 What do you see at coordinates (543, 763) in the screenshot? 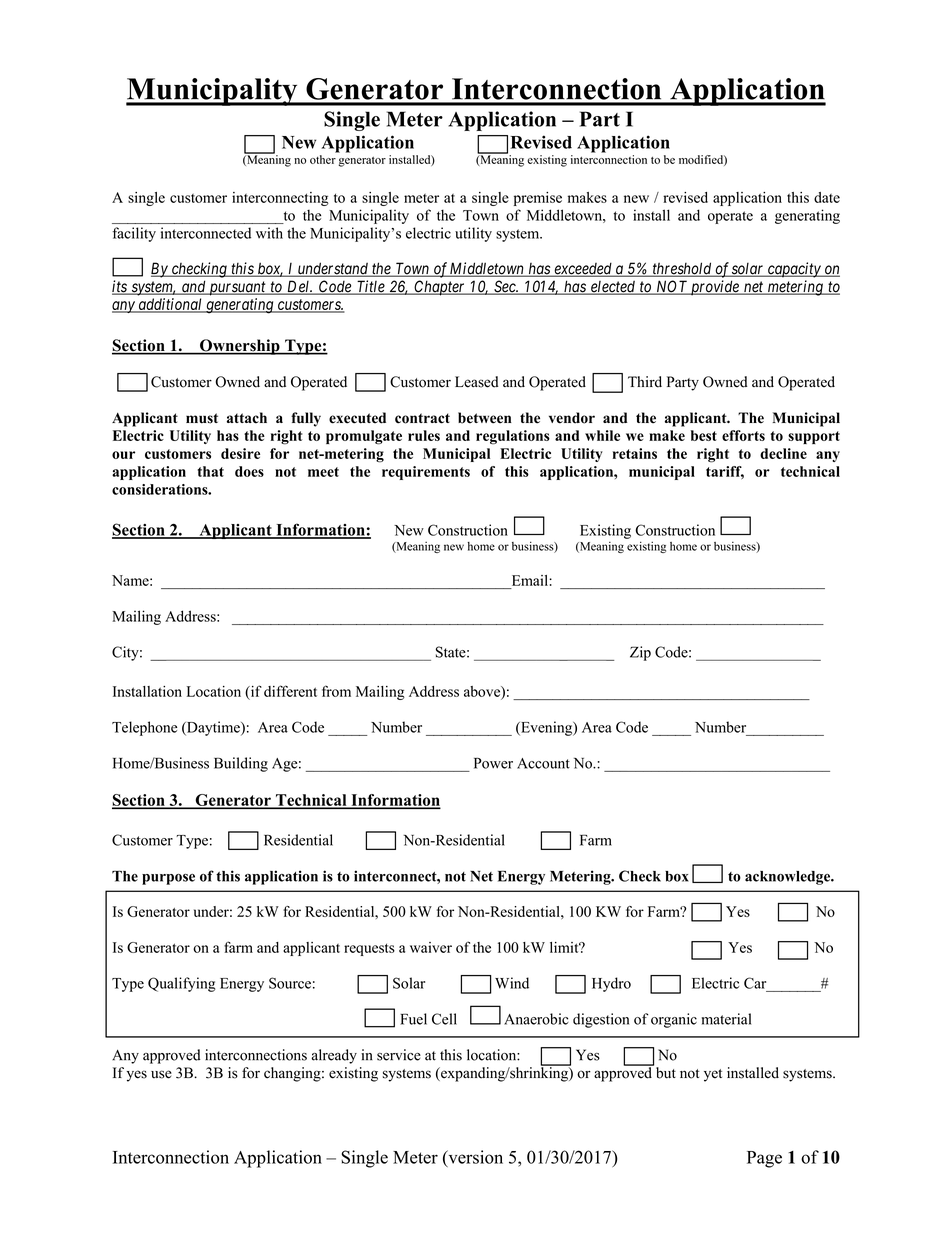
I see `Account` at bounding box center [543, 763].
